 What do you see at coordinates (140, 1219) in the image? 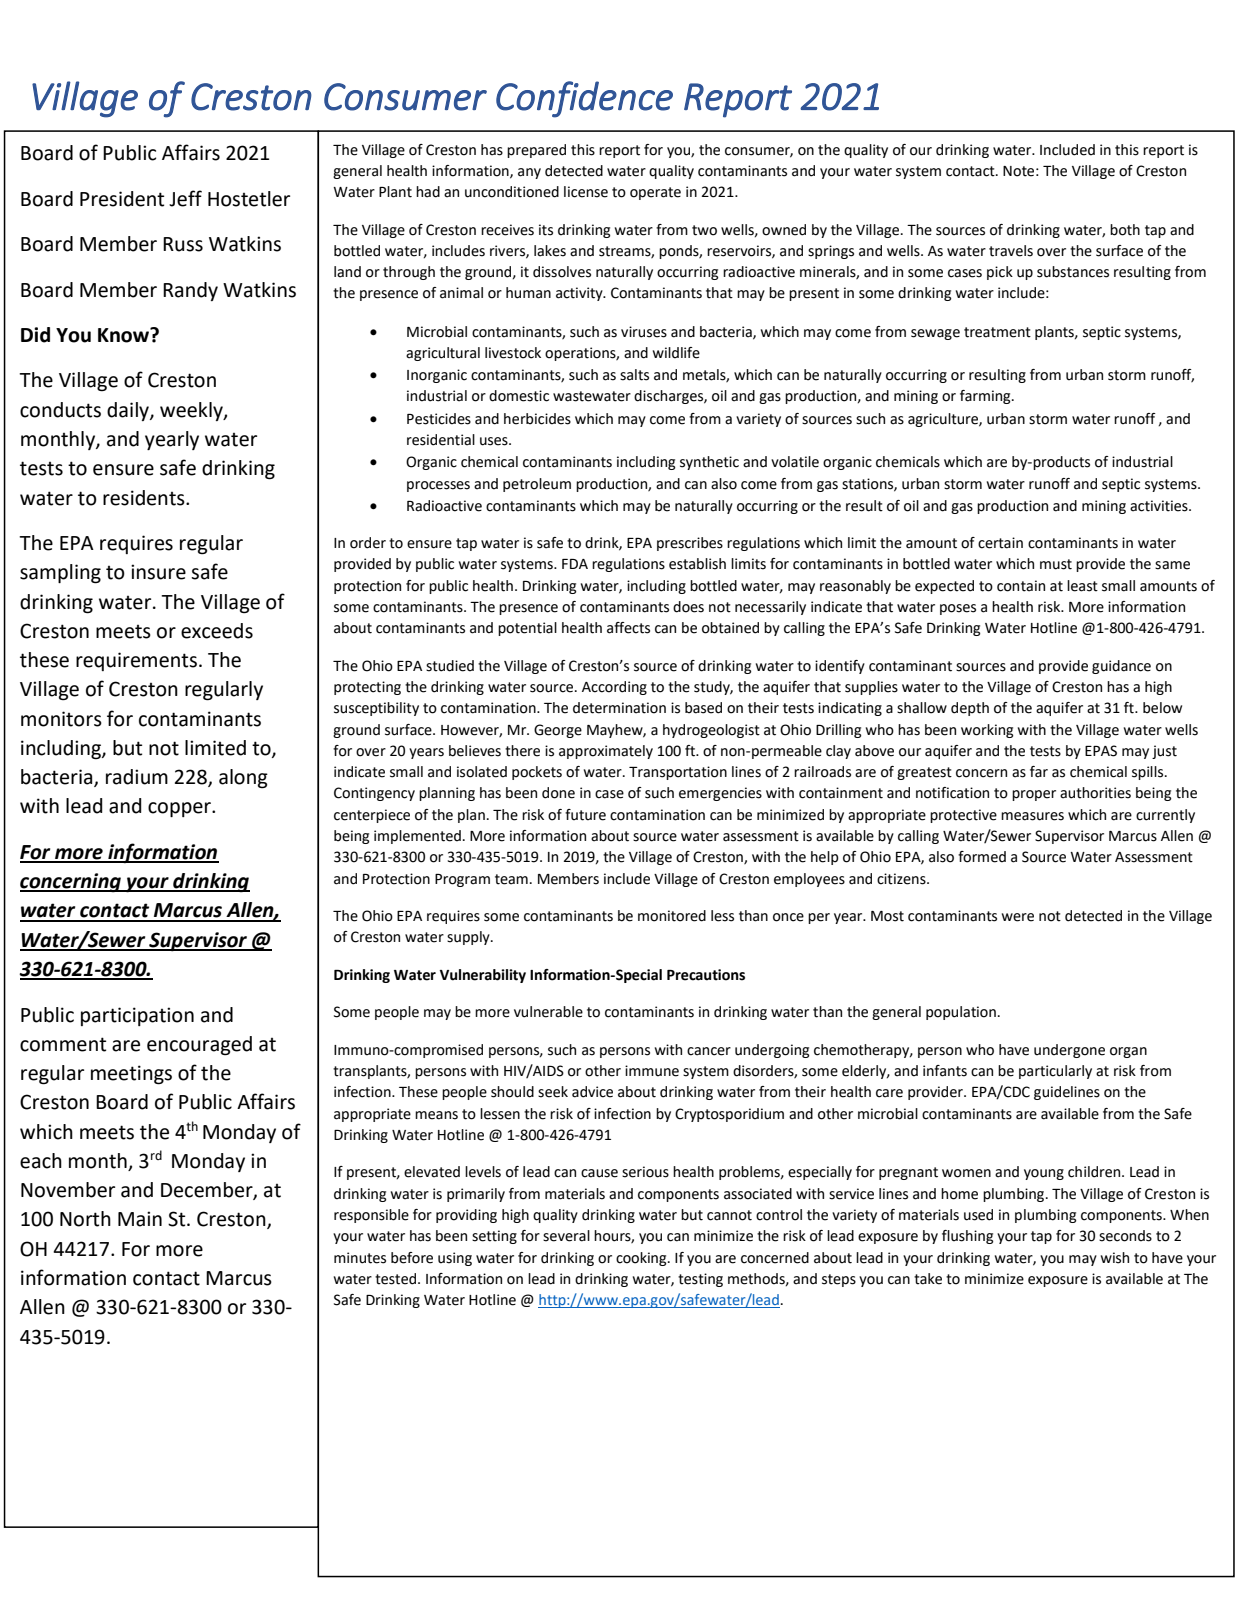
I see `Main` at bounding box center [140, 1219].
